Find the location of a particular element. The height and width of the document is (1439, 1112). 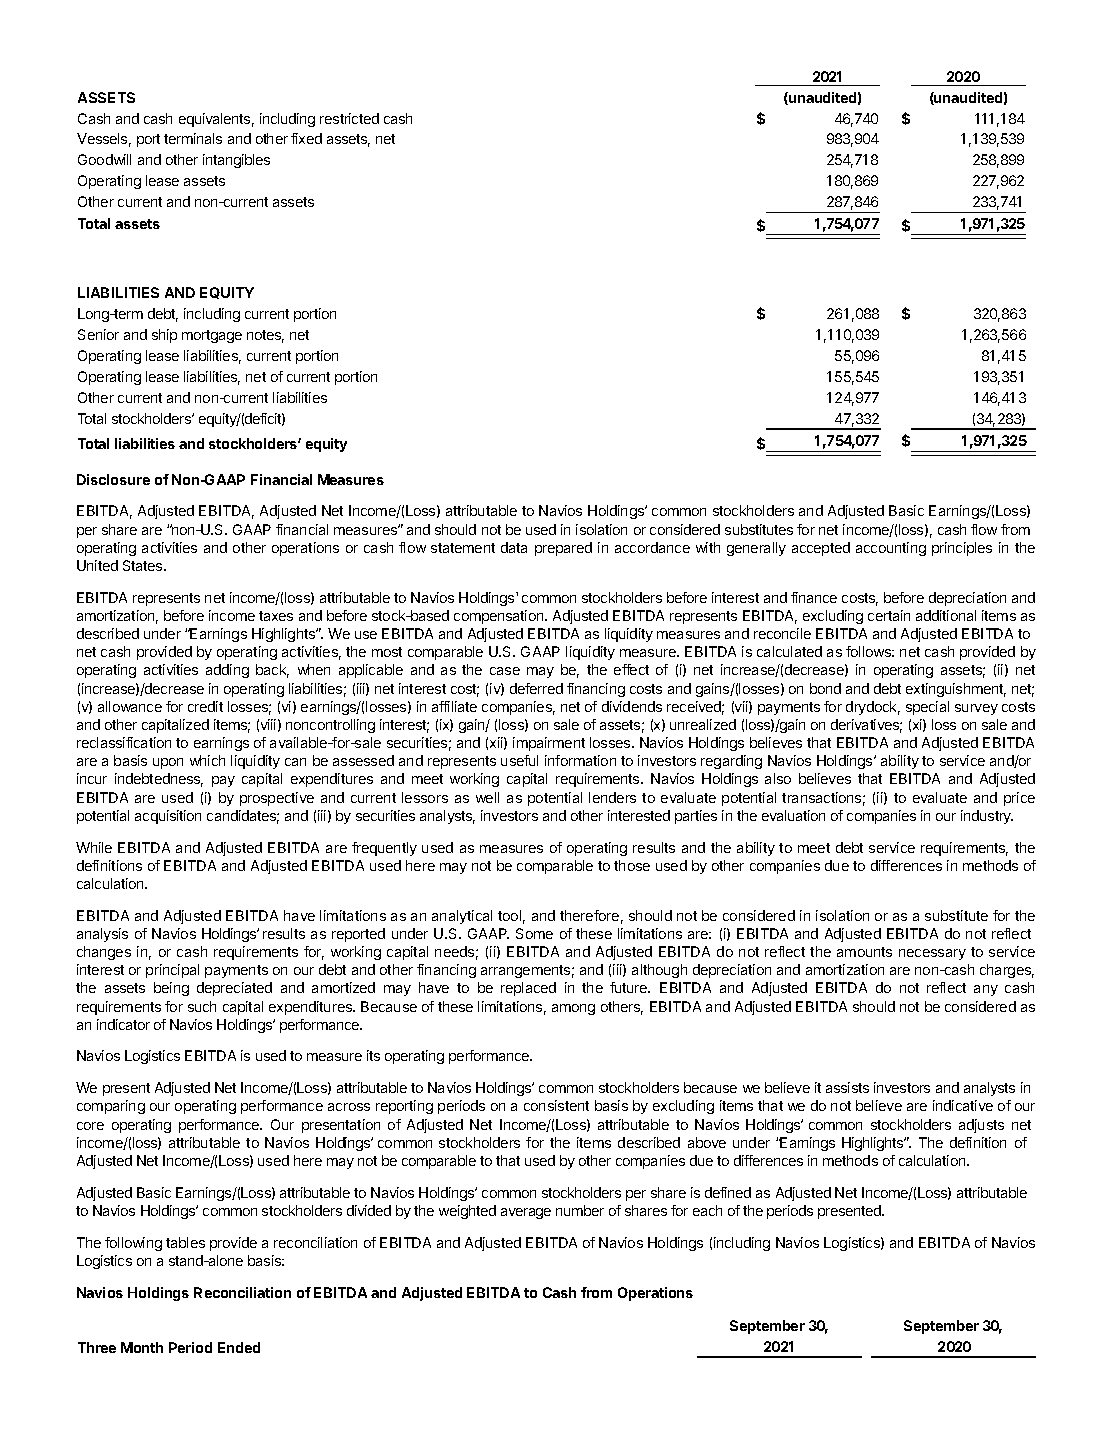

Ended is located at coordinates (239, 1347).
